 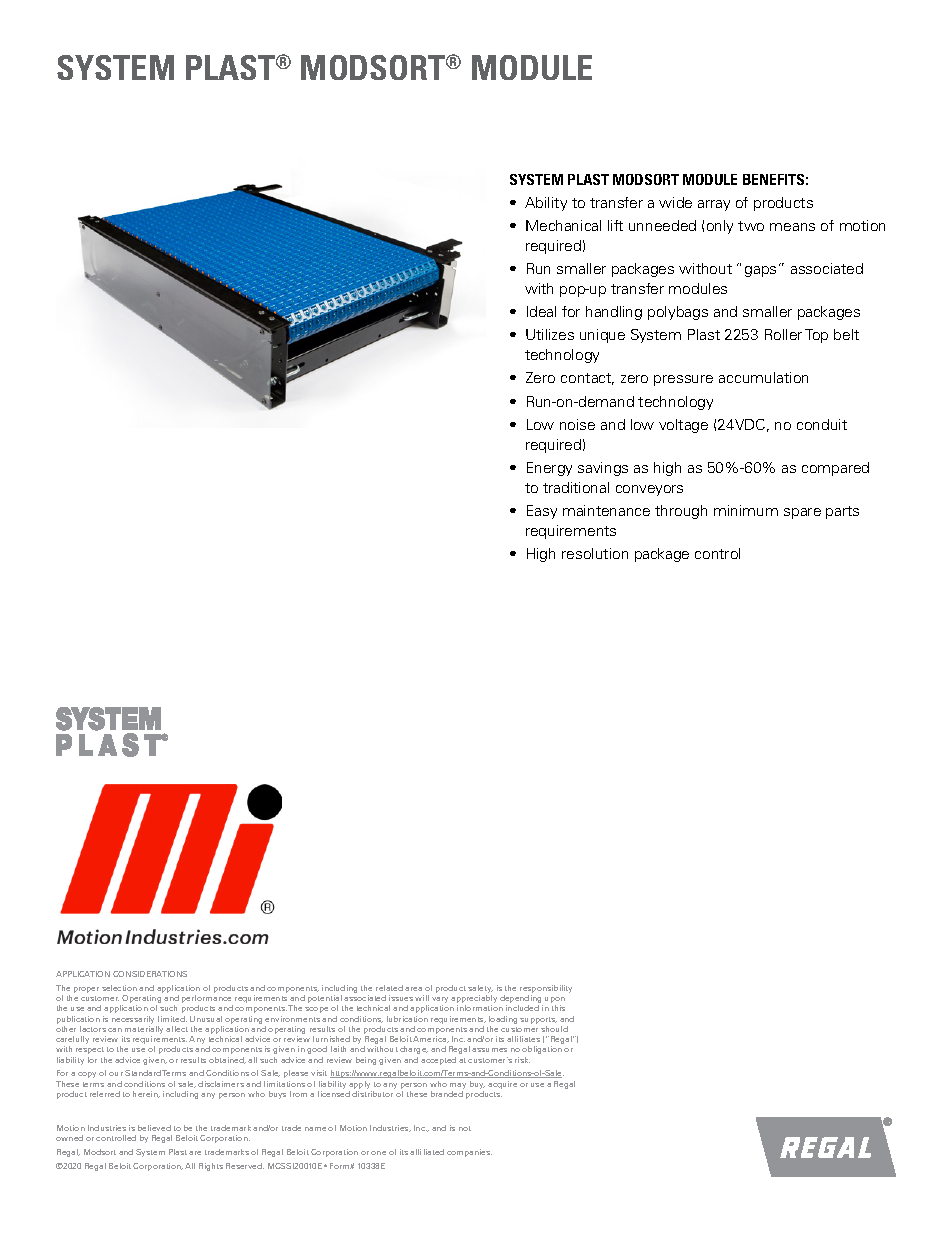 What do you see at coordinates (542, 512) in the page?
I see `Easy` at bounding box center [542, 512].
